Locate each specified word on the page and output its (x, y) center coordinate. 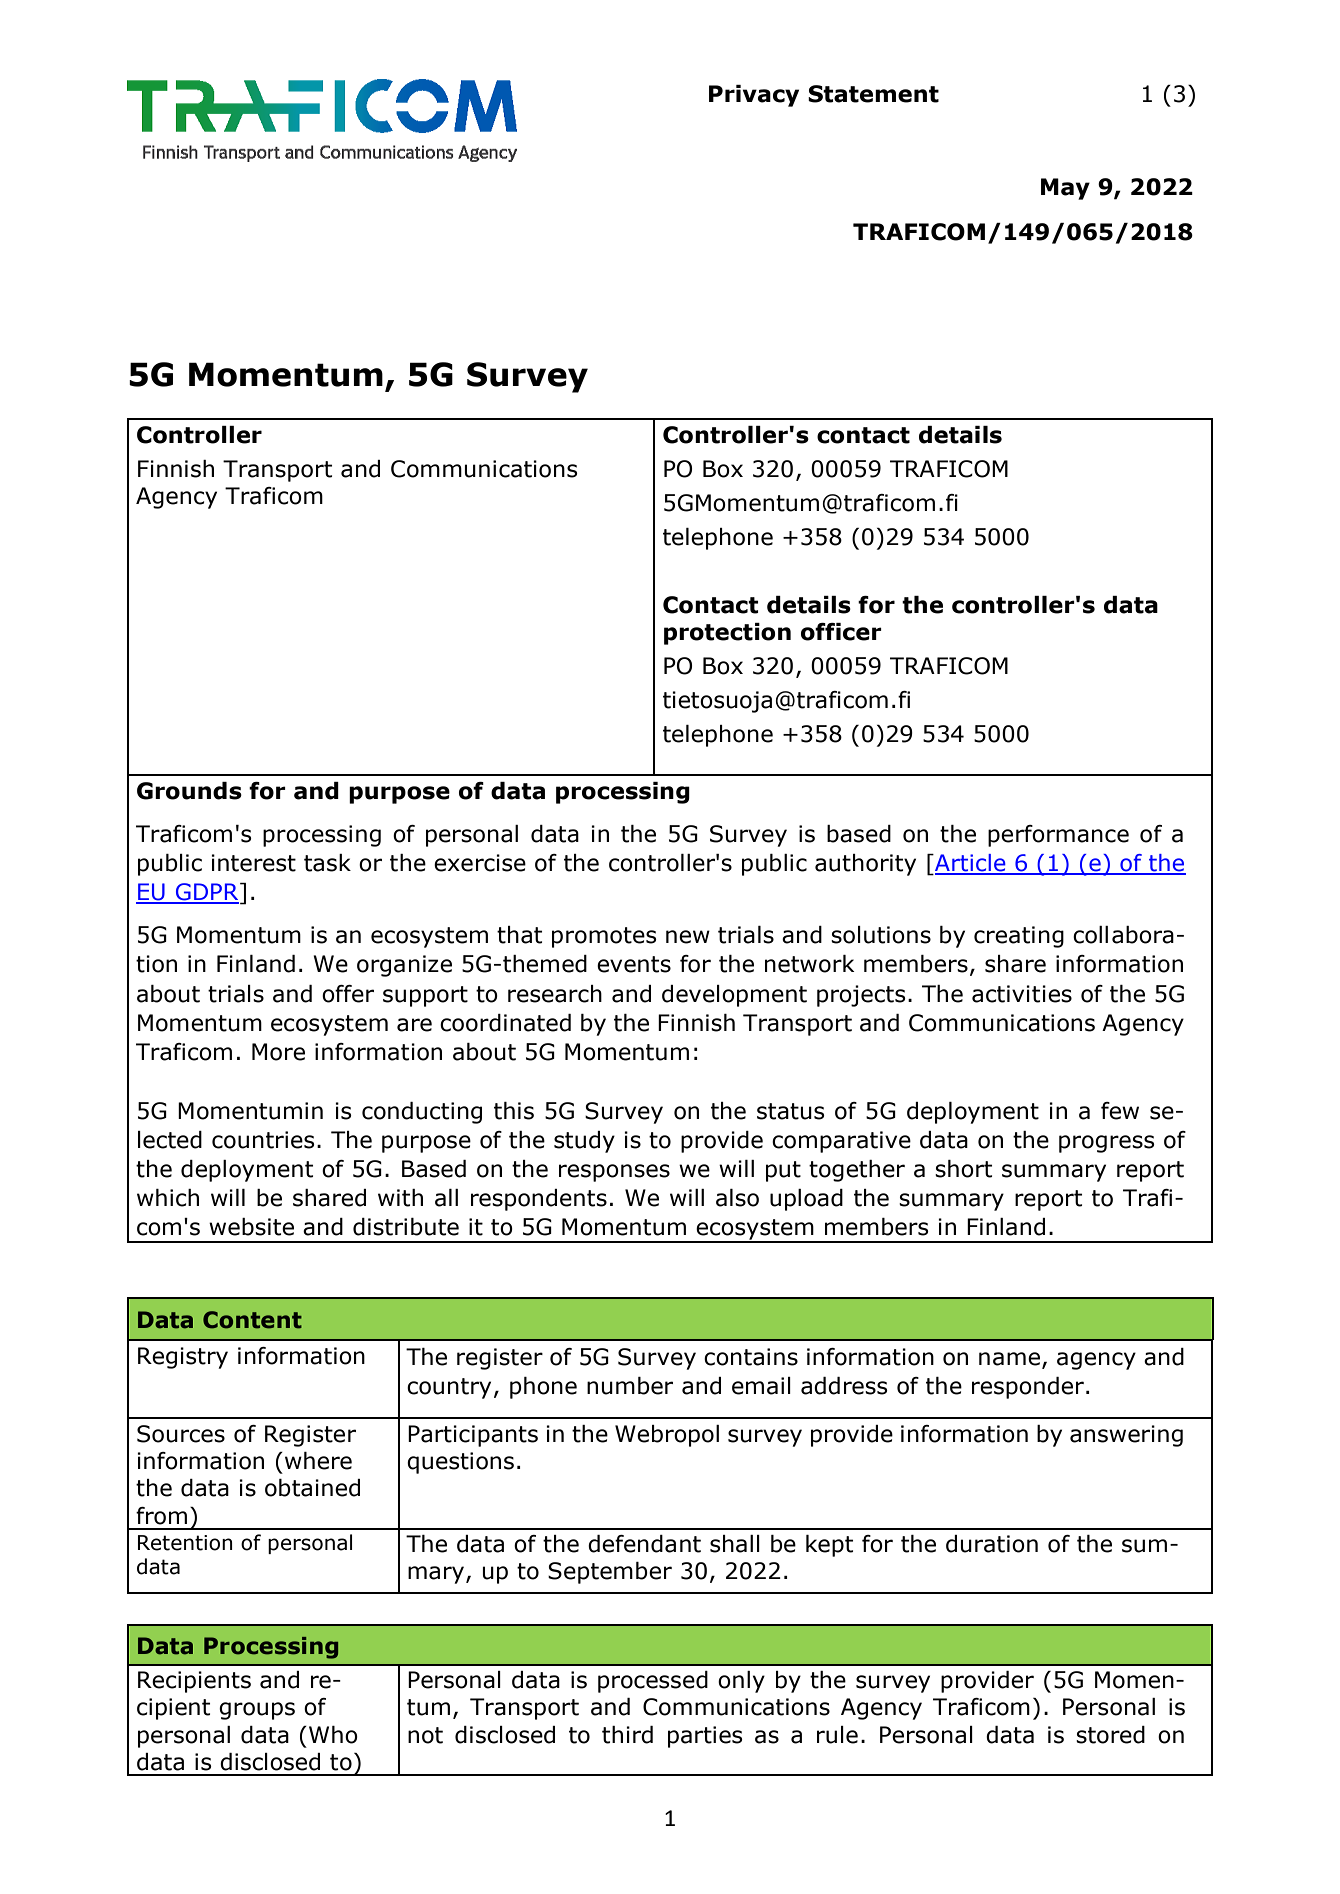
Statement (873, 94)
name (1009, 1359)
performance (1058, 836)
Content (252, 1320)
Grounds (189, 791)
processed (653, 1682)
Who (333, 1735)
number (630, 1386)
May (1065, 189)
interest (253, 863)
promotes (604, 937)
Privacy (754, 96)
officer (841, 632)
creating (1019, 937)
